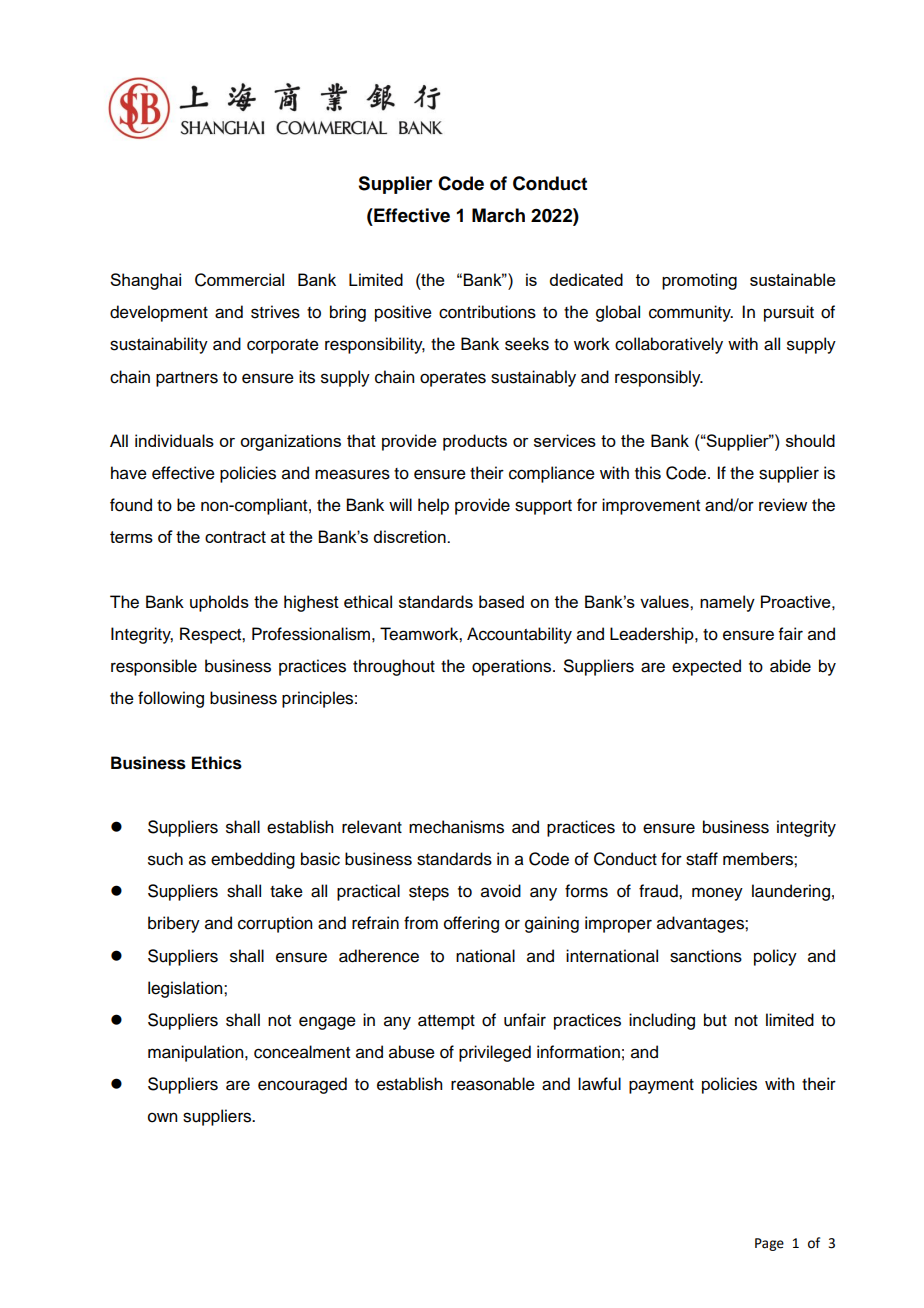  What do you see at coordinates (174, 924) in the screenshot?
I see `bribery` at bounding box center [174, 924].
